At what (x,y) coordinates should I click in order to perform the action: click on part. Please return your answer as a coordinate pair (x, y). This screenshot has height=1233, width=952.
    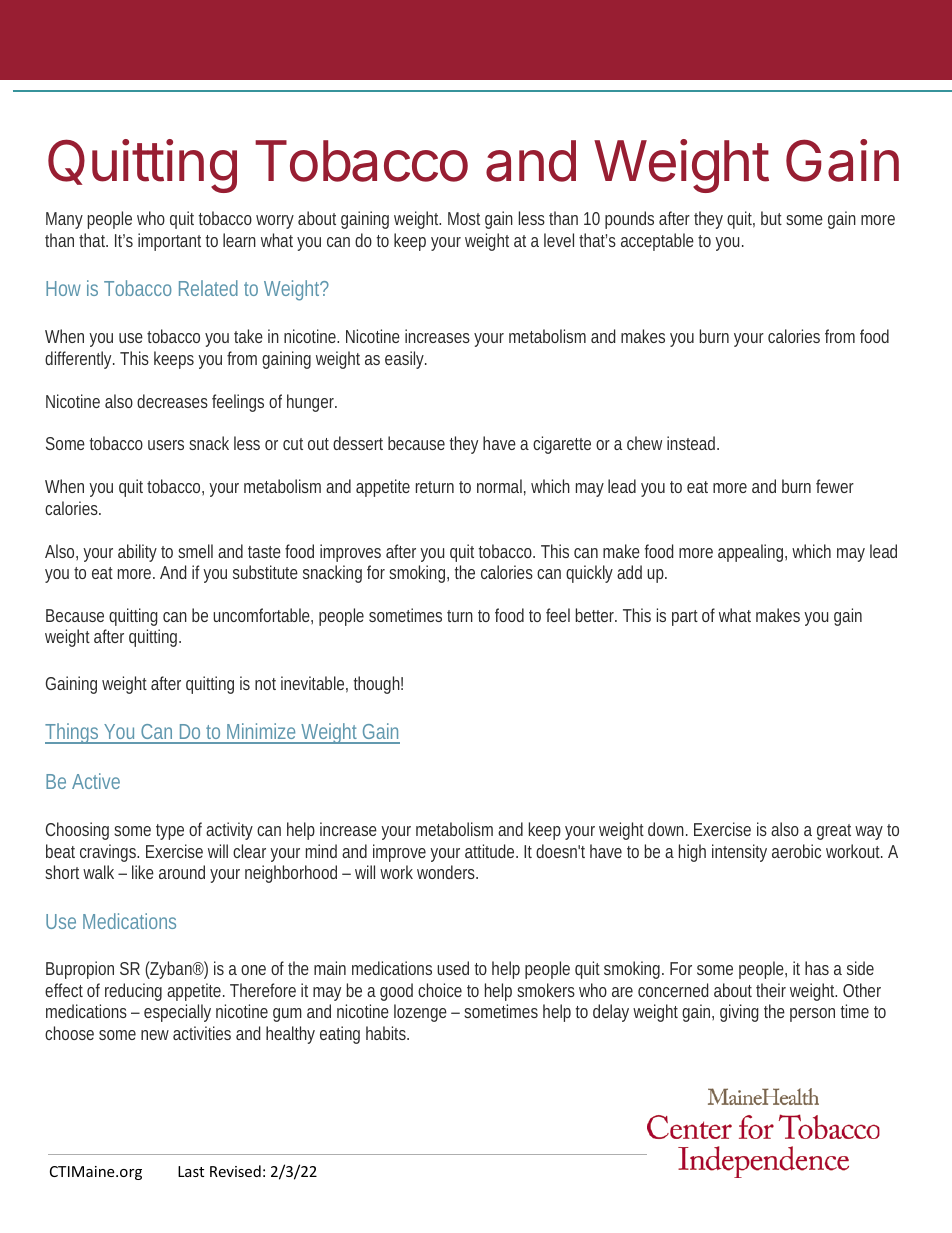
    Looking at the image, I should click on (685, 618).
